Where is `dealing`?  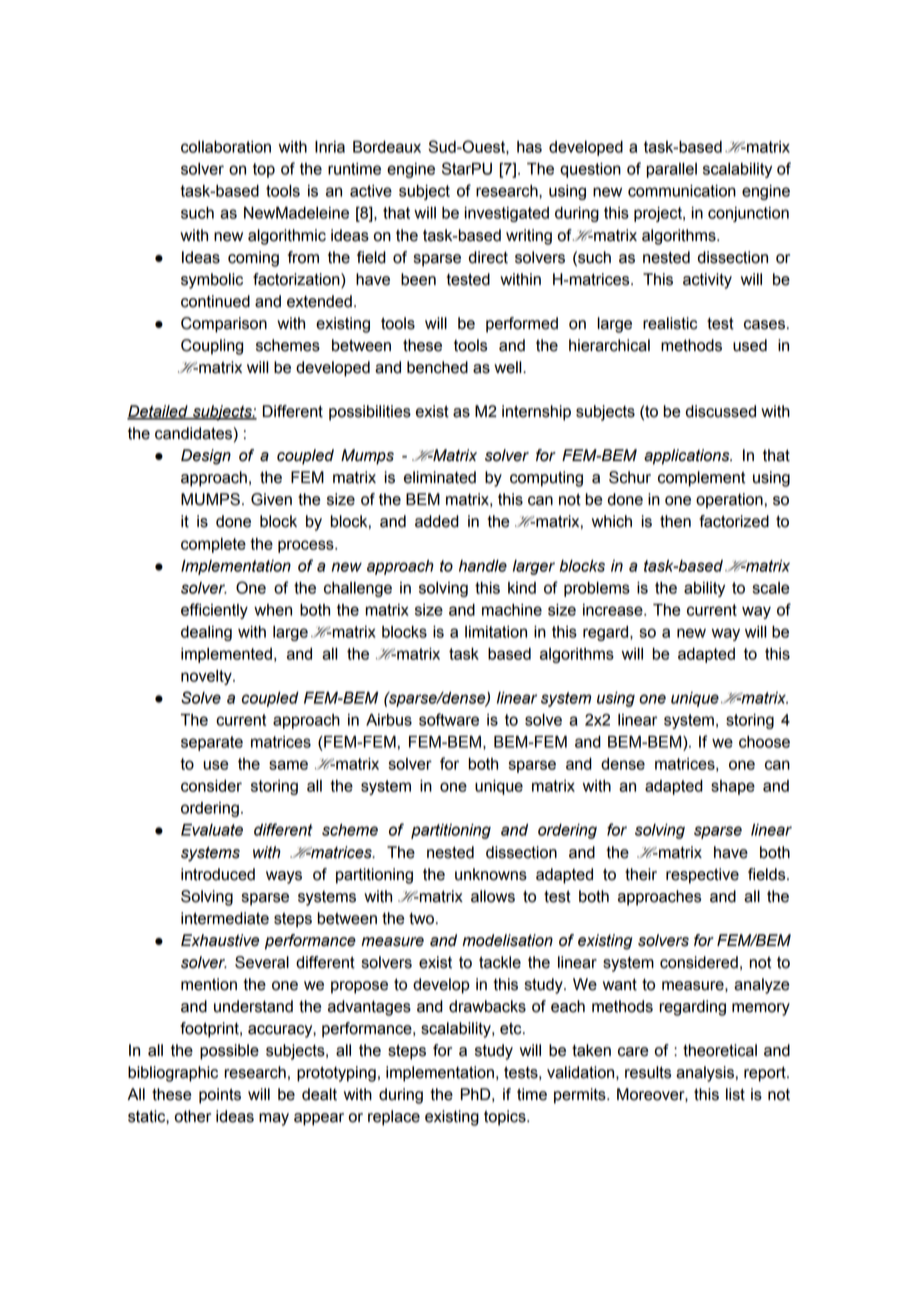 dealing is located at coordinates (206, 633).
